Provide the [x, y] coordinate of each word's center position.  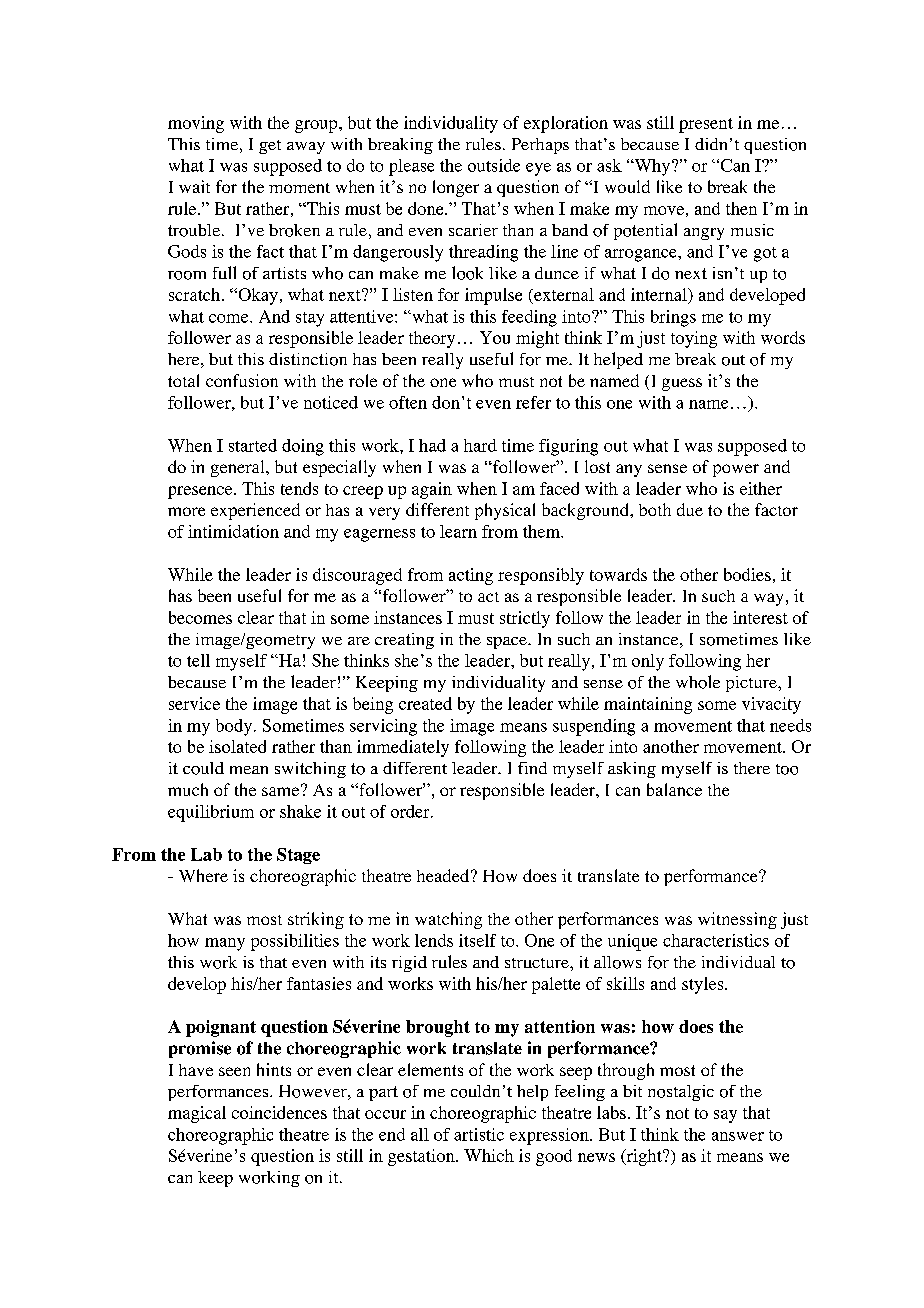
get [270, 147]
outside [494, 165]
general [239, 468]
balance [674, 789]
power [736, 470]
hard [480, 445]
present [706, 125]
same [282, 790]
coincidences [279, 1112]
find [532, 768]
